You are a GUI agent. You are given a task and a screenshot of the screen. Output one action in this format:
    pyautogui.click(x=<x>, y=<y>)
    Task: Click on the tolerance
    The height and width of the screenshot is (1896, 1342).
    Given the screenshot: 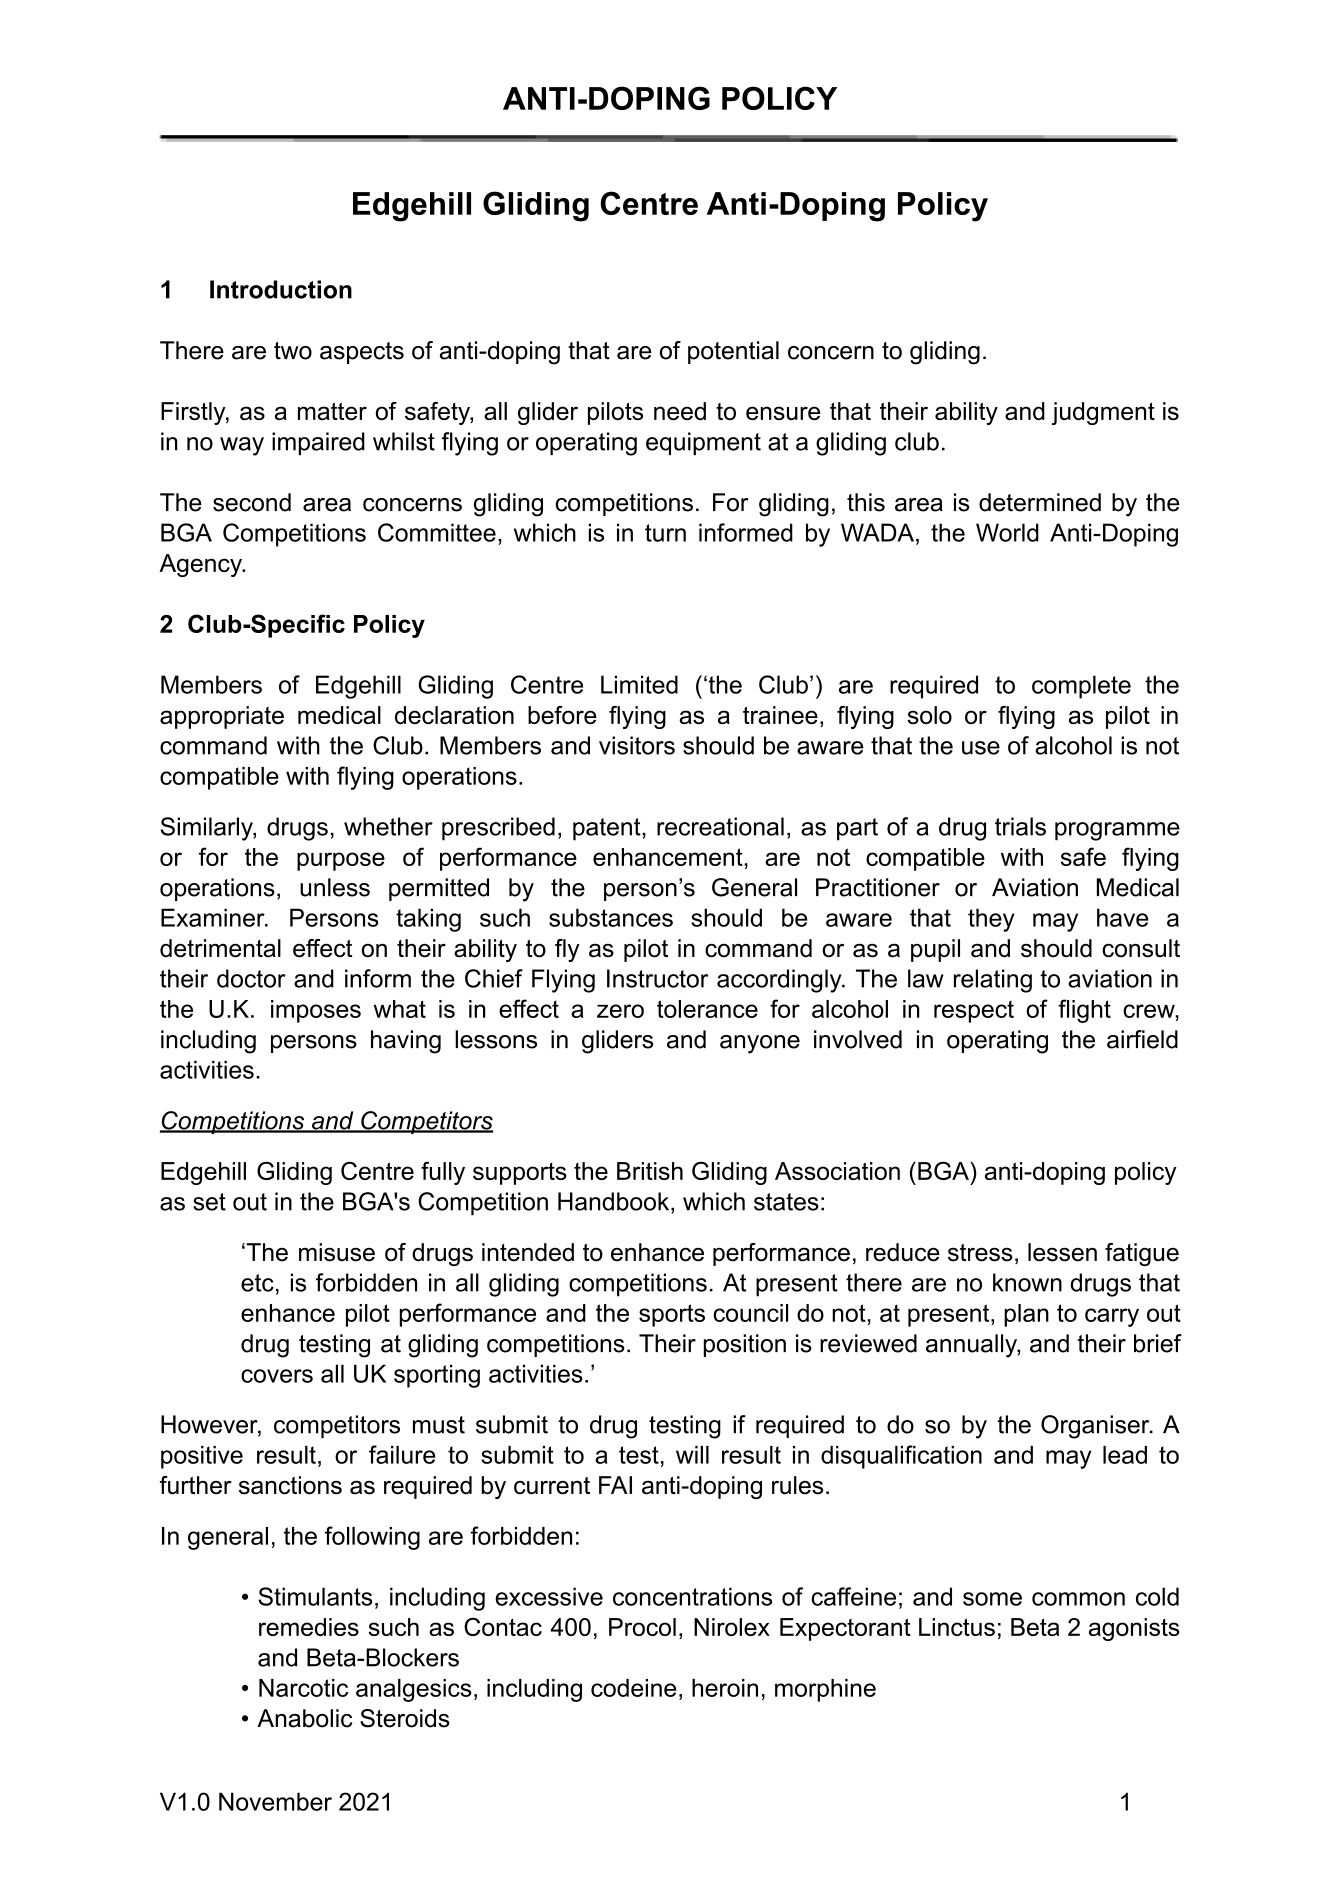 What is the action you would take?
    pyautogui.click(x=707, y=1009)
